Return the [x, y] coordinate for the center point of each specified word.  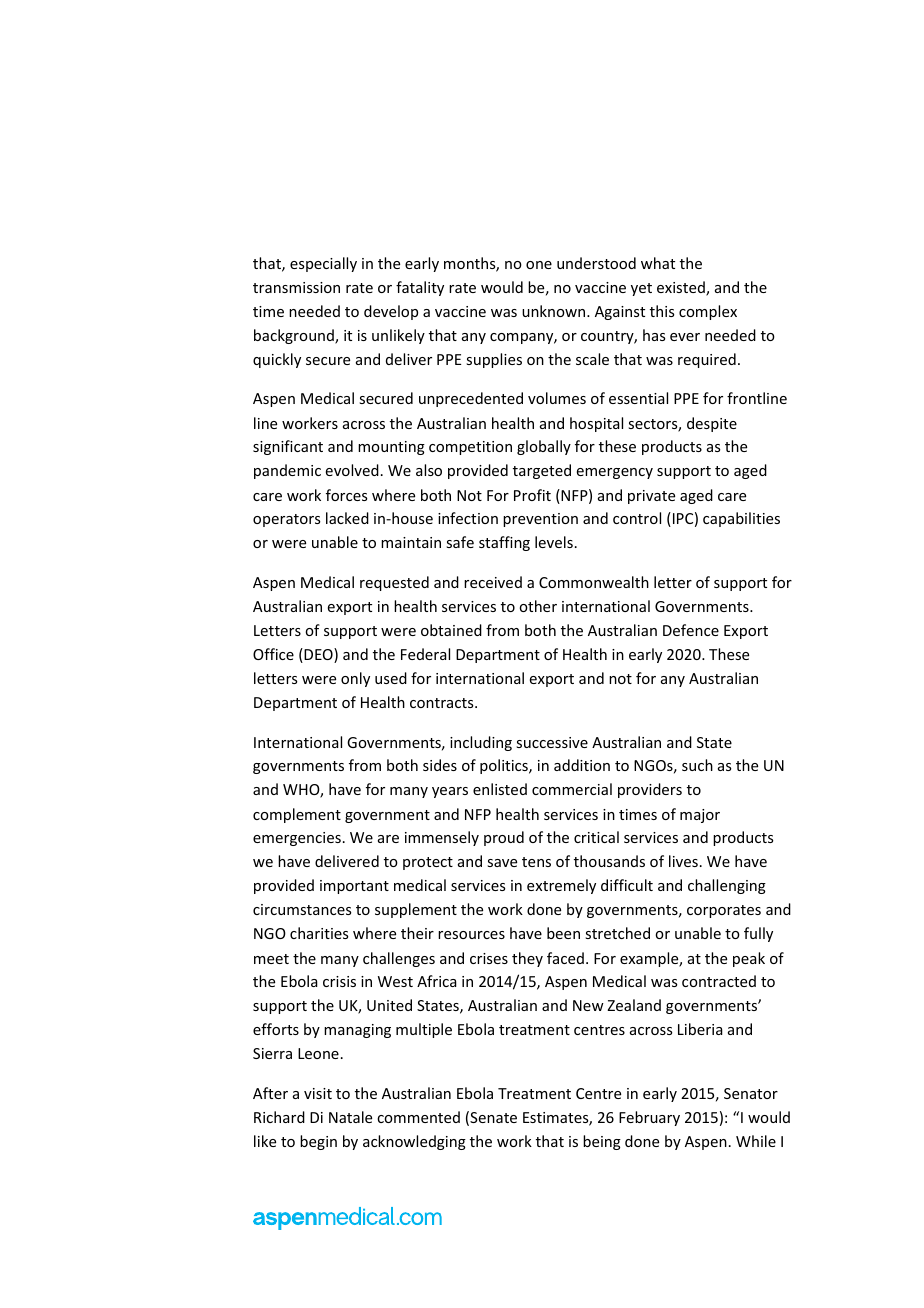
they [527, 959]
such [697, 765]
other [538, 606]
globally [544, 447]
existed [682, 288]
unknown [555, 311]
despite [712, 424]
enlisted [500, 789]
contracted [719, 981]
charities [319, 933]
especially [323, 264]
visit [318, 1093]
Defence [691, 630]
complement [297, 815]
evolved [352, 470]
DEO [318, 655]
